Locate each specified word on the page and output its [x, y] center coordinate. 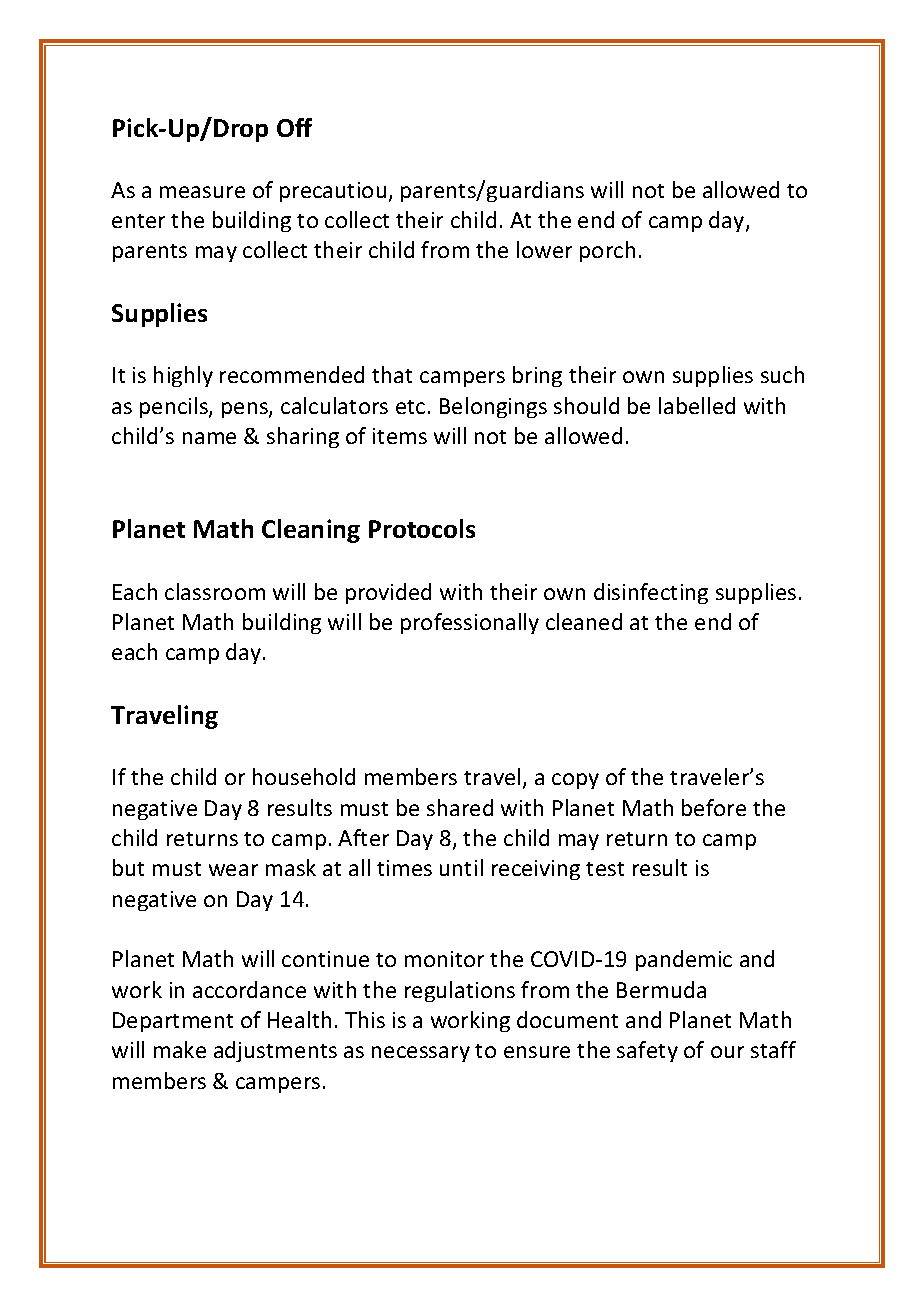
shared [460, 807]
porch [607, 251]
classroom [215, 591]
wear [233, 870]
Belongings [493, 407]
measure [202, 192]
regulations [460, 991]
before [714, 807]
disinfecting [651, 593]
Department [173, 1022]
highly [183, 376]
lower [544, 249]
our [727, 1052]
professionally [470, 623]
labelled [697, 405]
